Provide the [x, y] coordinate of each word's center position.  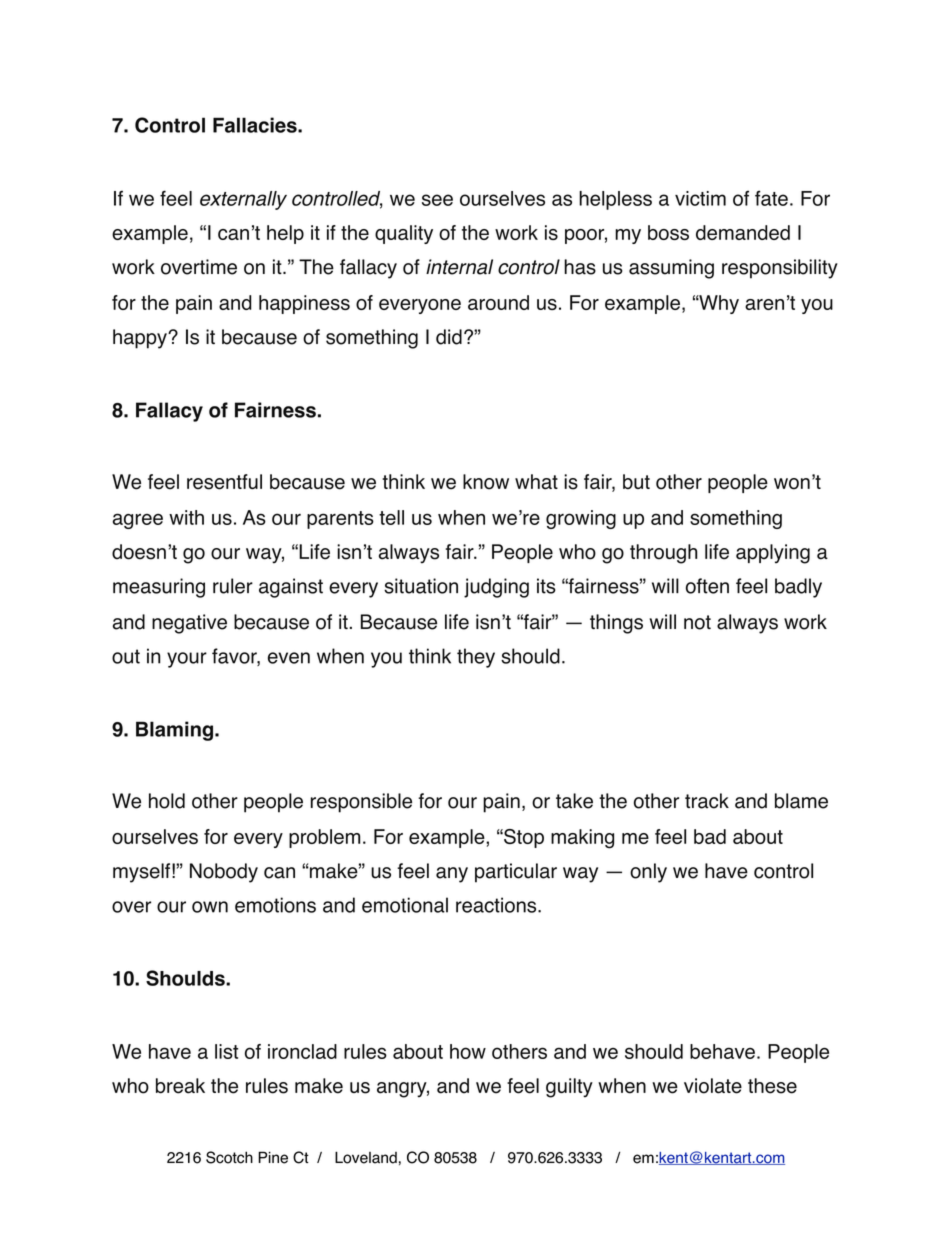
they [476, 658]
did [449, 337]
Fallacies [256, 125]
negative [189, 624]
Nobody [224, 873]
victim [700, 198]
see [437, 200]
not [697, 622]
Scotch [229, 1157]
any [452, 875]
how [468, 1051]
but [636, 482]
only [648, 873]
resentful [224, 482]
